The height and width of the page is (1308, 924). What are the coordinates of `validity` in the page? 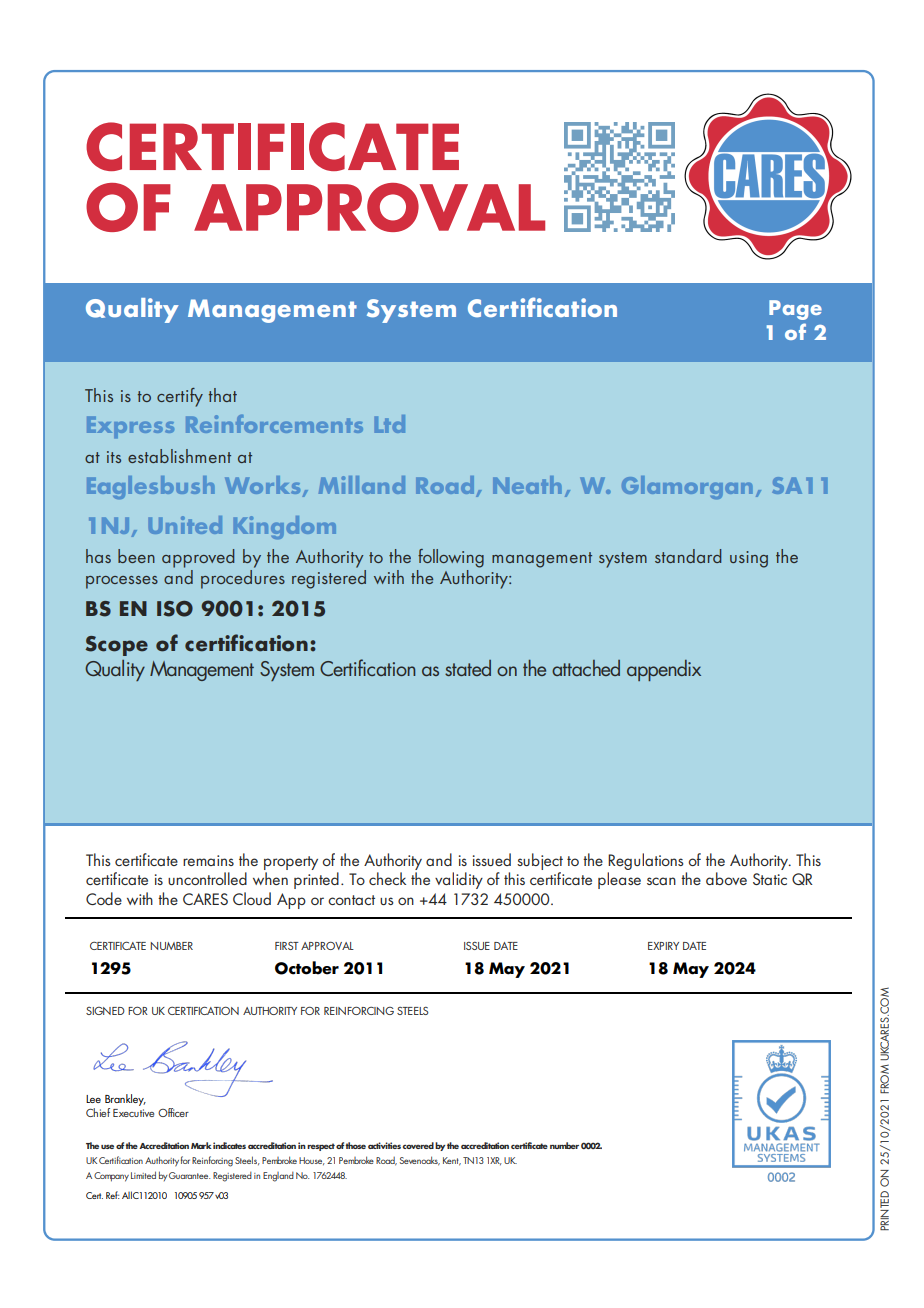 It's located at (459, 880).
